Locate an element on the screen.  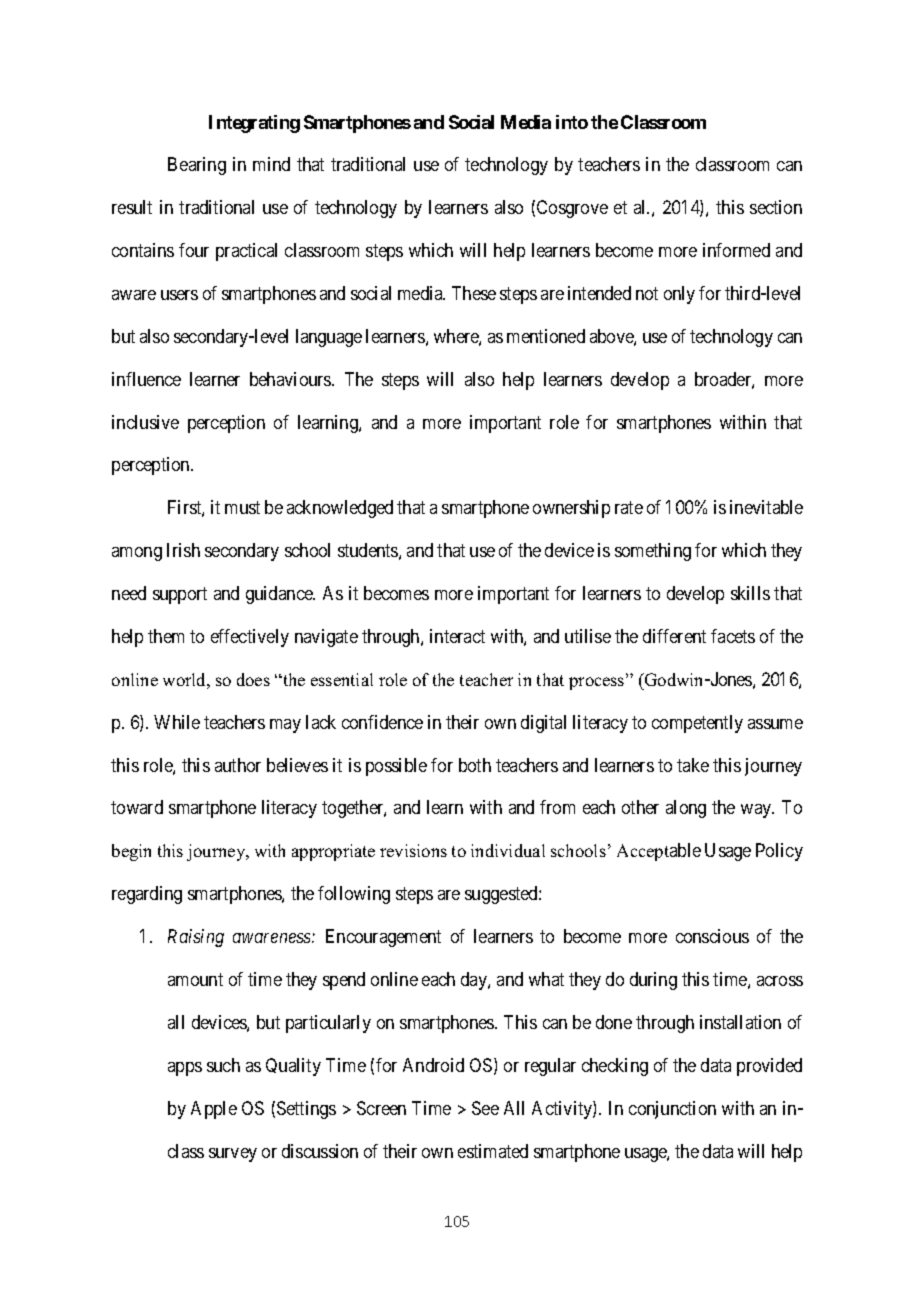
Apple is located at coordinates (214, 1110).
